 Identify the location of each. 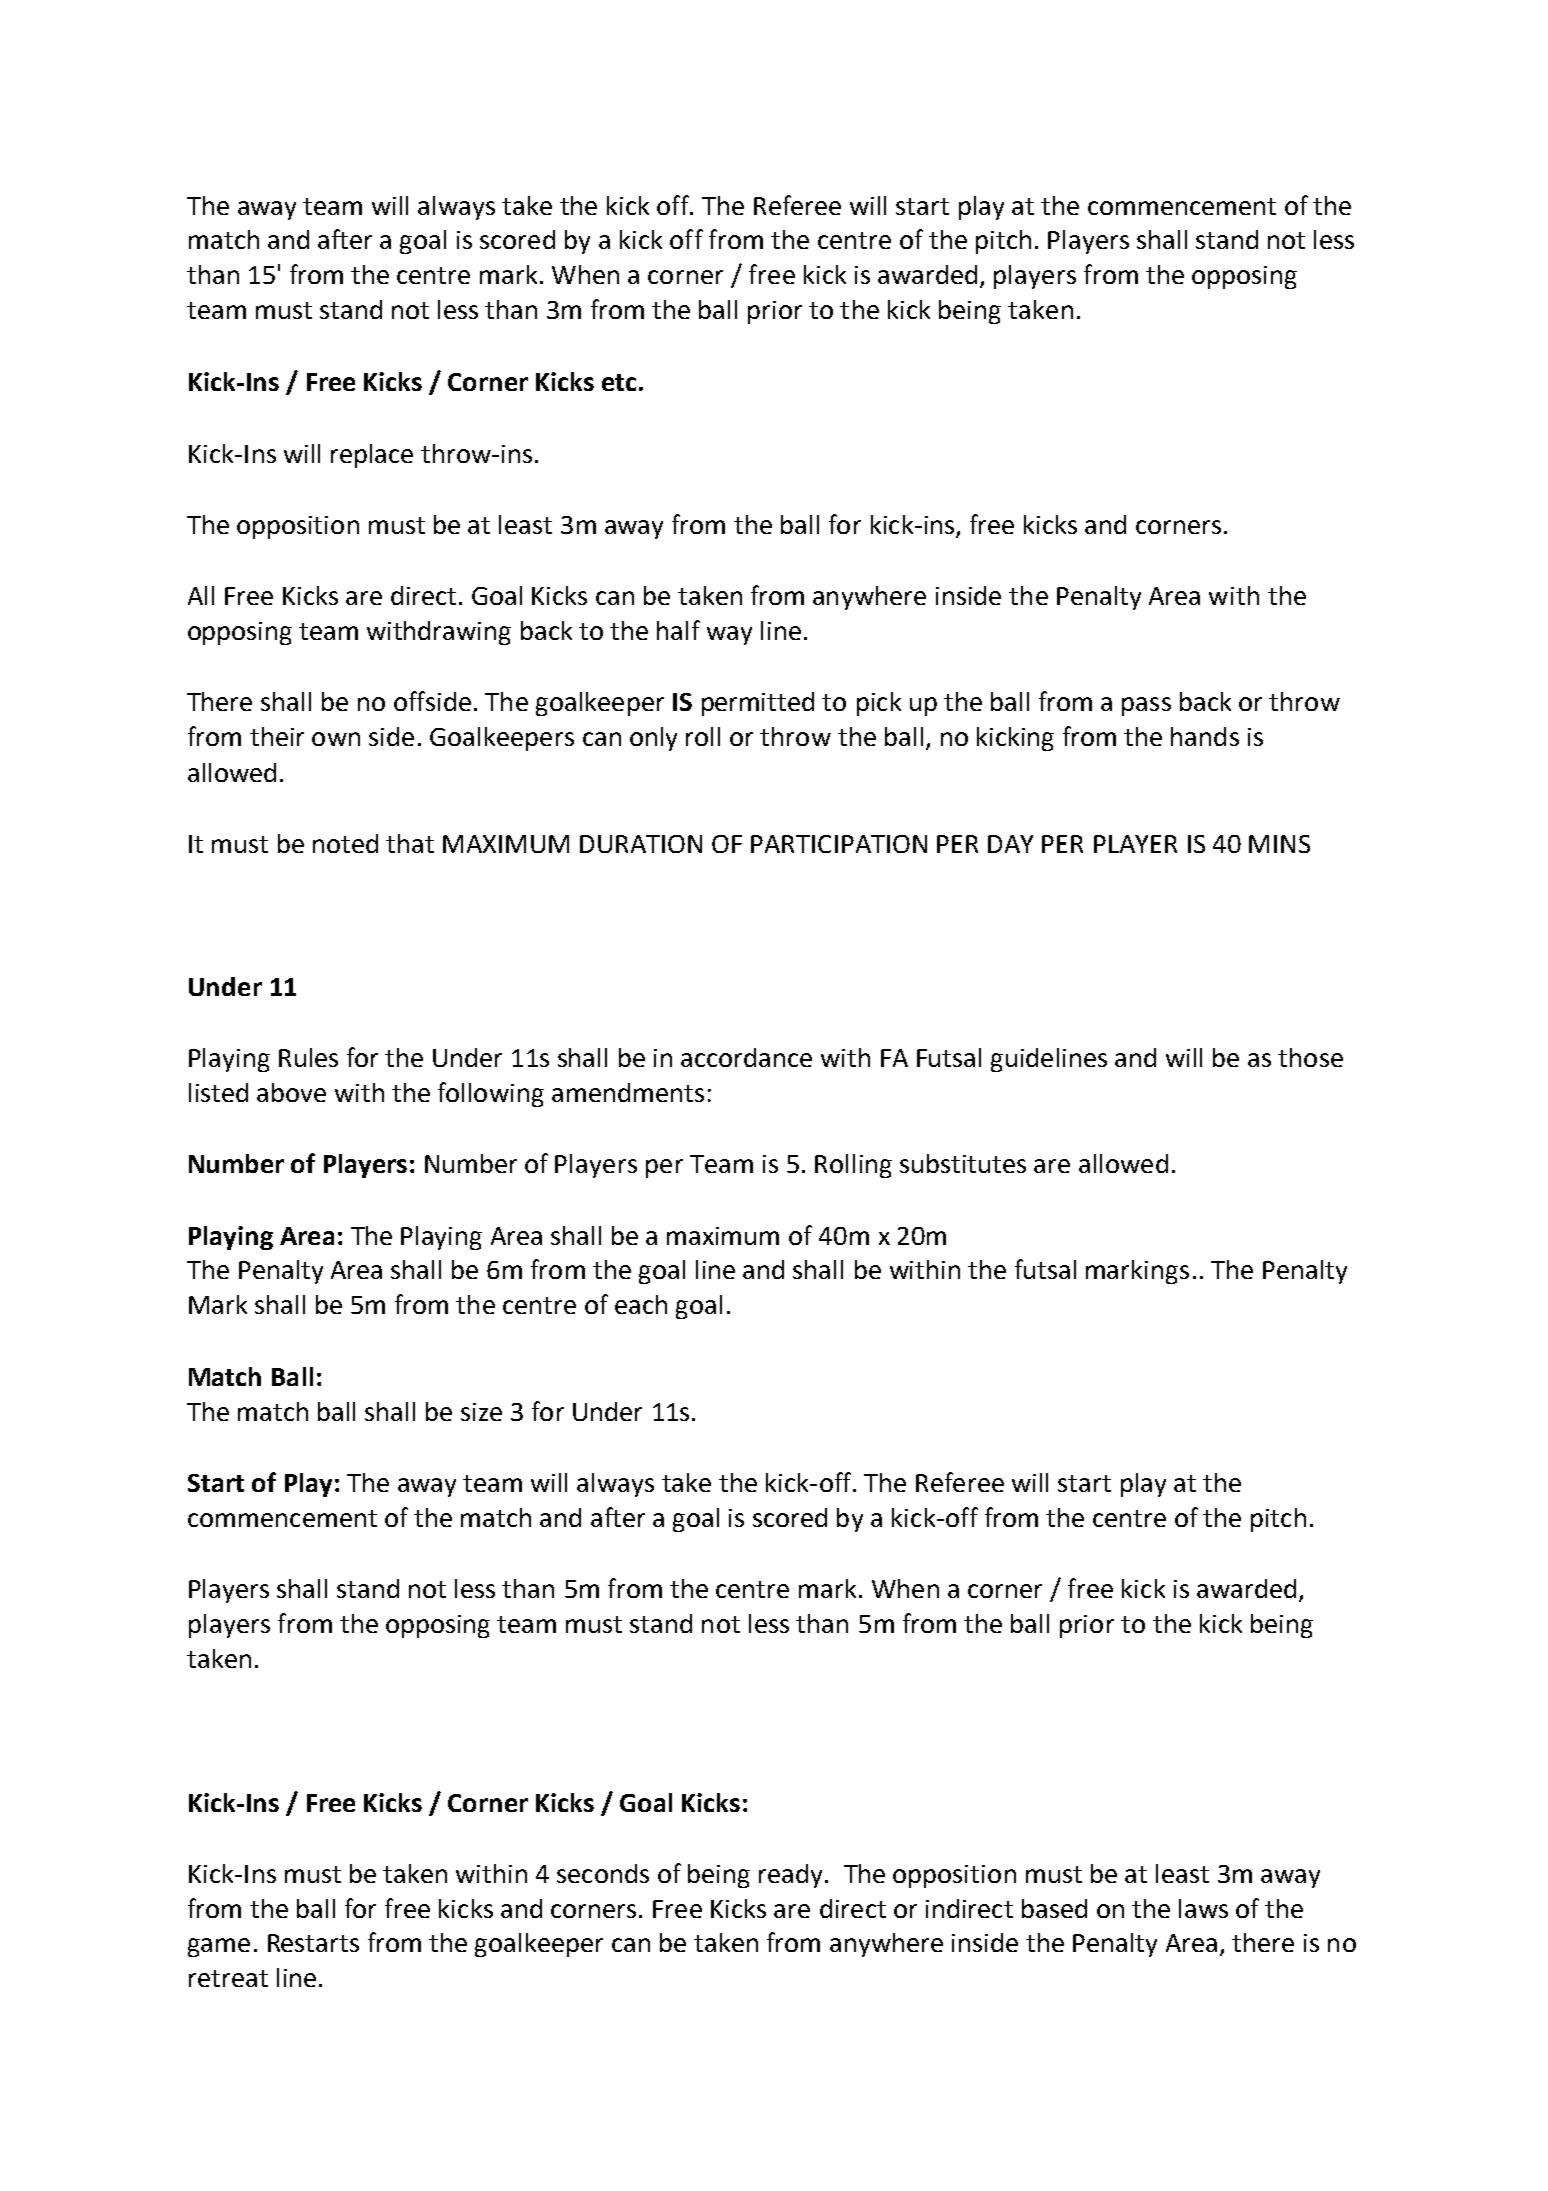
(641, 1304).
